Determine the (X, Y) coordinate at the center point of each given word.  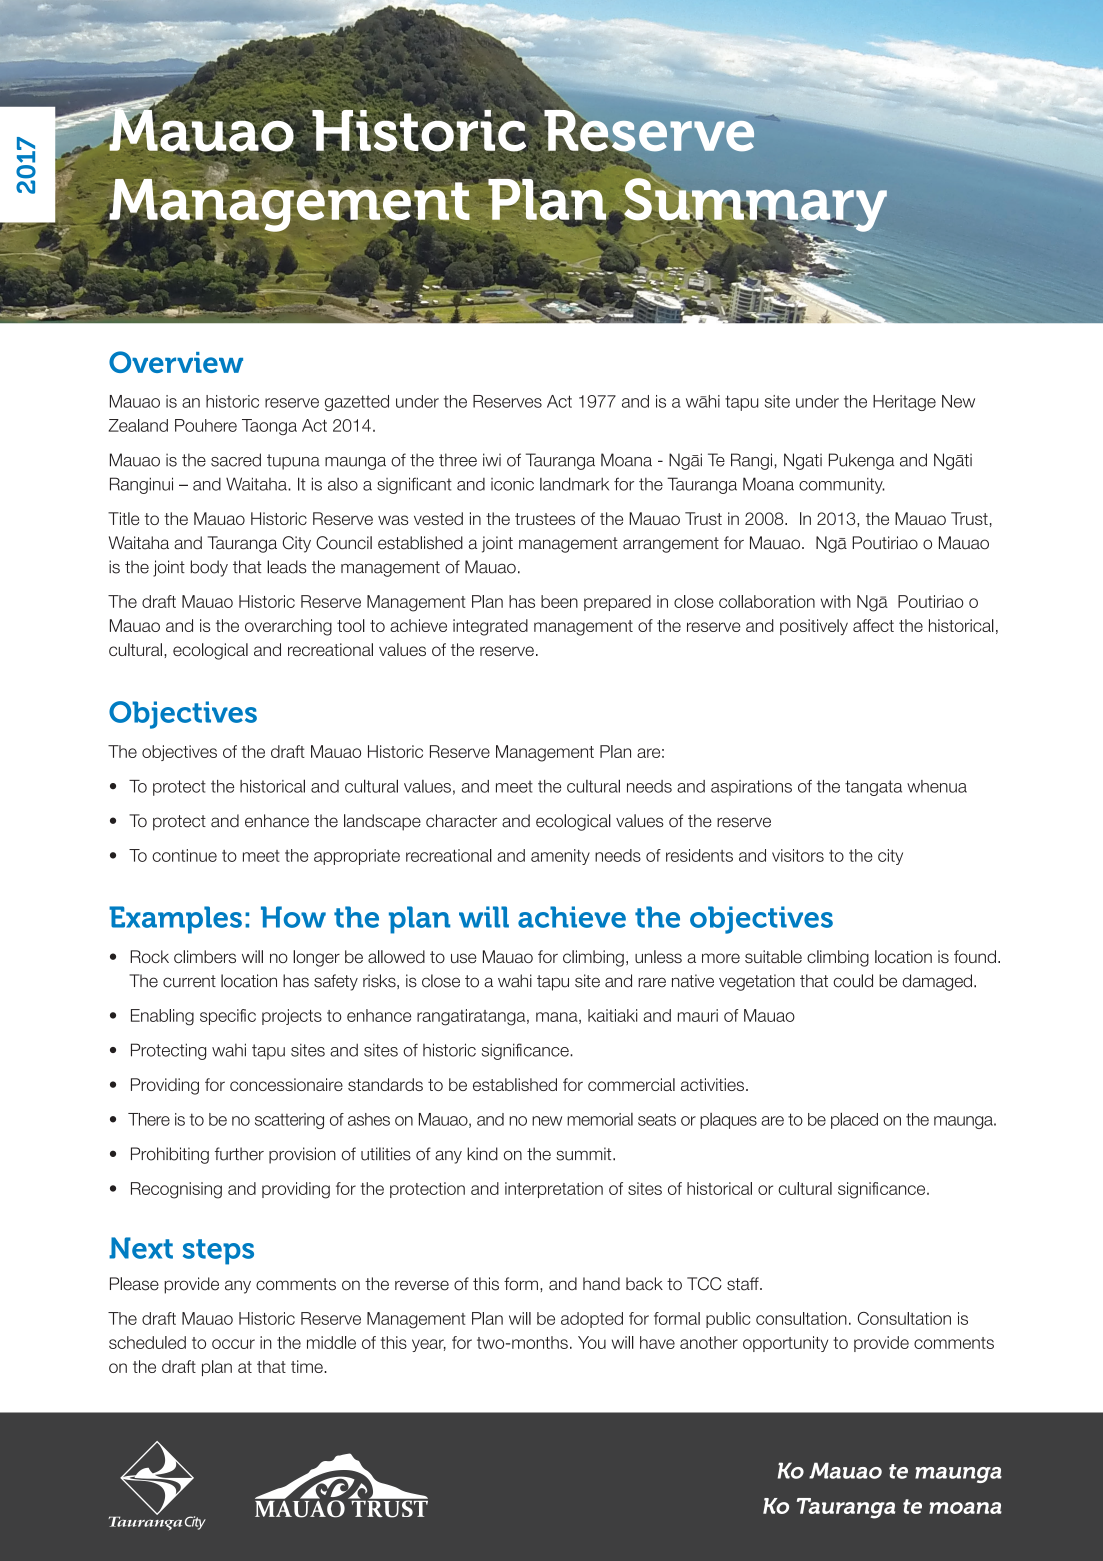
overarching (288, 627)
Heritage (904, 403)
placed (854, 1120)
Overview (176, 362)
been (559, 601)
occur (233, 1344)
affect (873, 625)
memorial (600, 1119)
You (592, 1342)
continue (184, 855)
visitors (798, 855)
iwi (492, 459)
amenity (560, 857)
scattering (289, 1121)
